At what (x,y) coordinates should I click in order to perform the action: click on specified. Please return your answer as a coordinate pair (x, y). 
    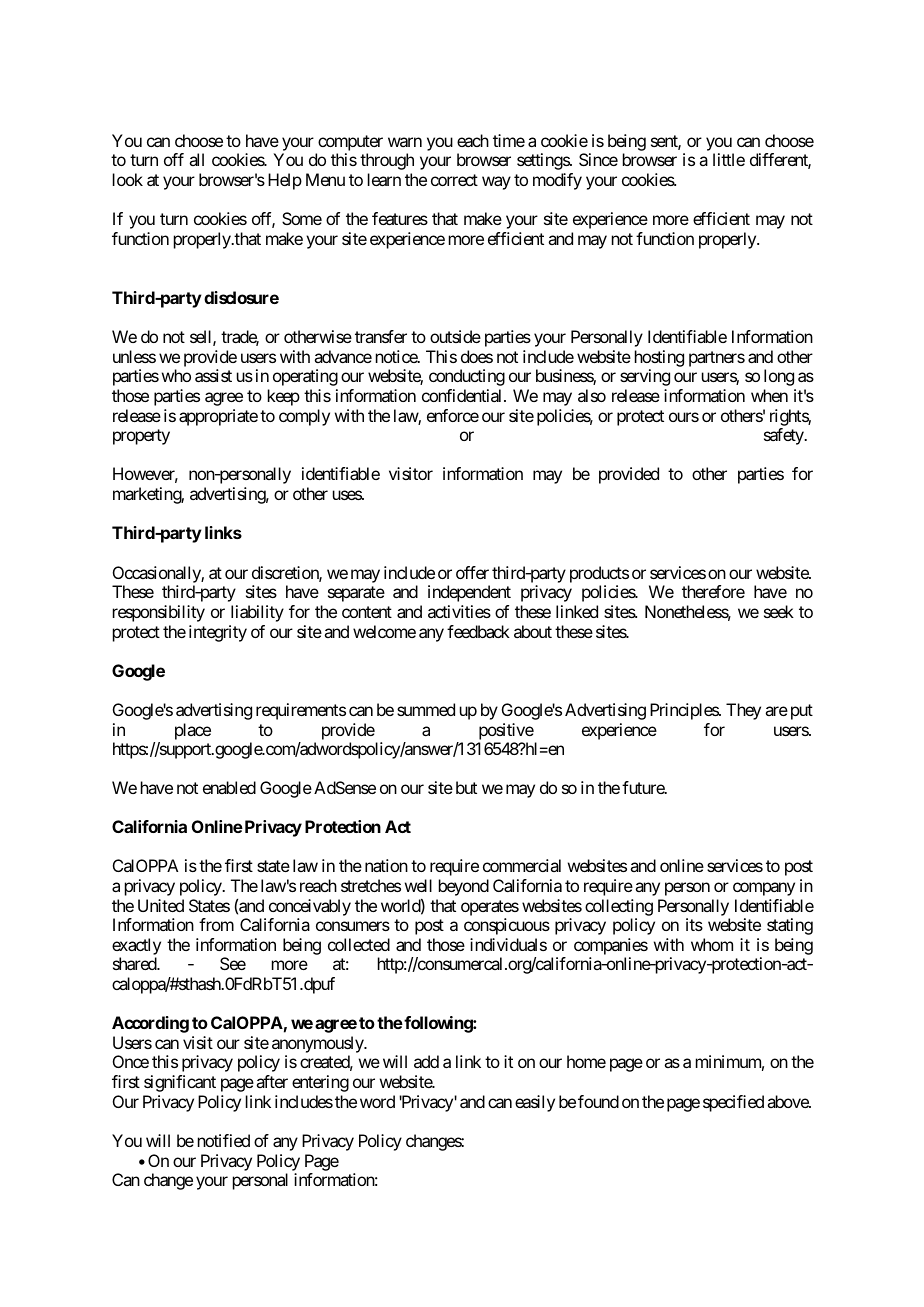
    Looking at the image, I should click on (733, 1103).
